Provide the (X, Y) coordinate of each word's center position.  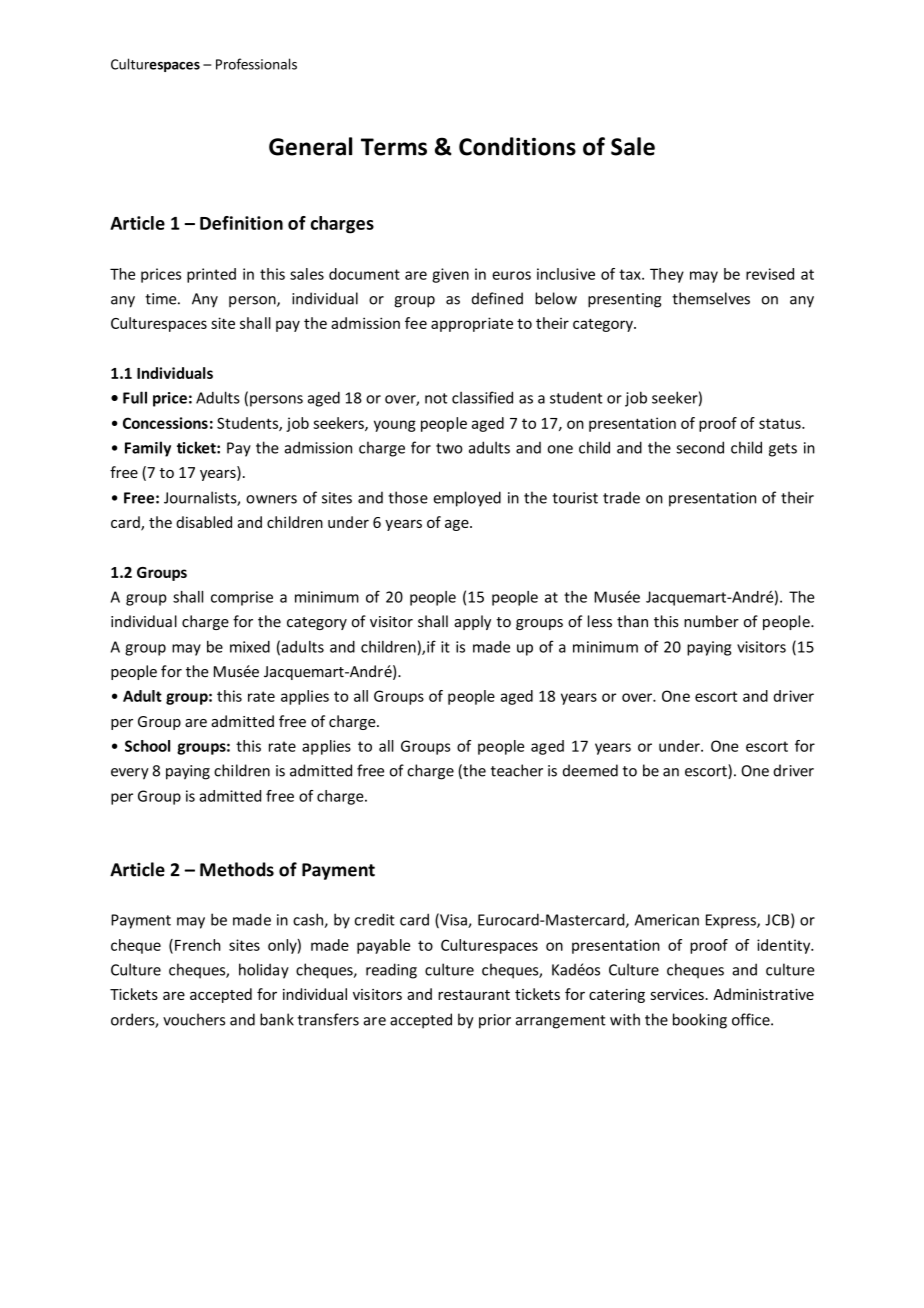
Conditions (517, 146)
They (667, 275)
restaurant (474, 995)
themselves (711, 298)
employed (467, 499)
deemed (590, 770)
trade (621, 497)
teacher (517, 770)
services (678, 994)
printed (211, 275)
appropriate (472, 324)
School (147, 746)
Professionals (256, 64)
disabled (204, 522)
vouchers (194, 1019)
